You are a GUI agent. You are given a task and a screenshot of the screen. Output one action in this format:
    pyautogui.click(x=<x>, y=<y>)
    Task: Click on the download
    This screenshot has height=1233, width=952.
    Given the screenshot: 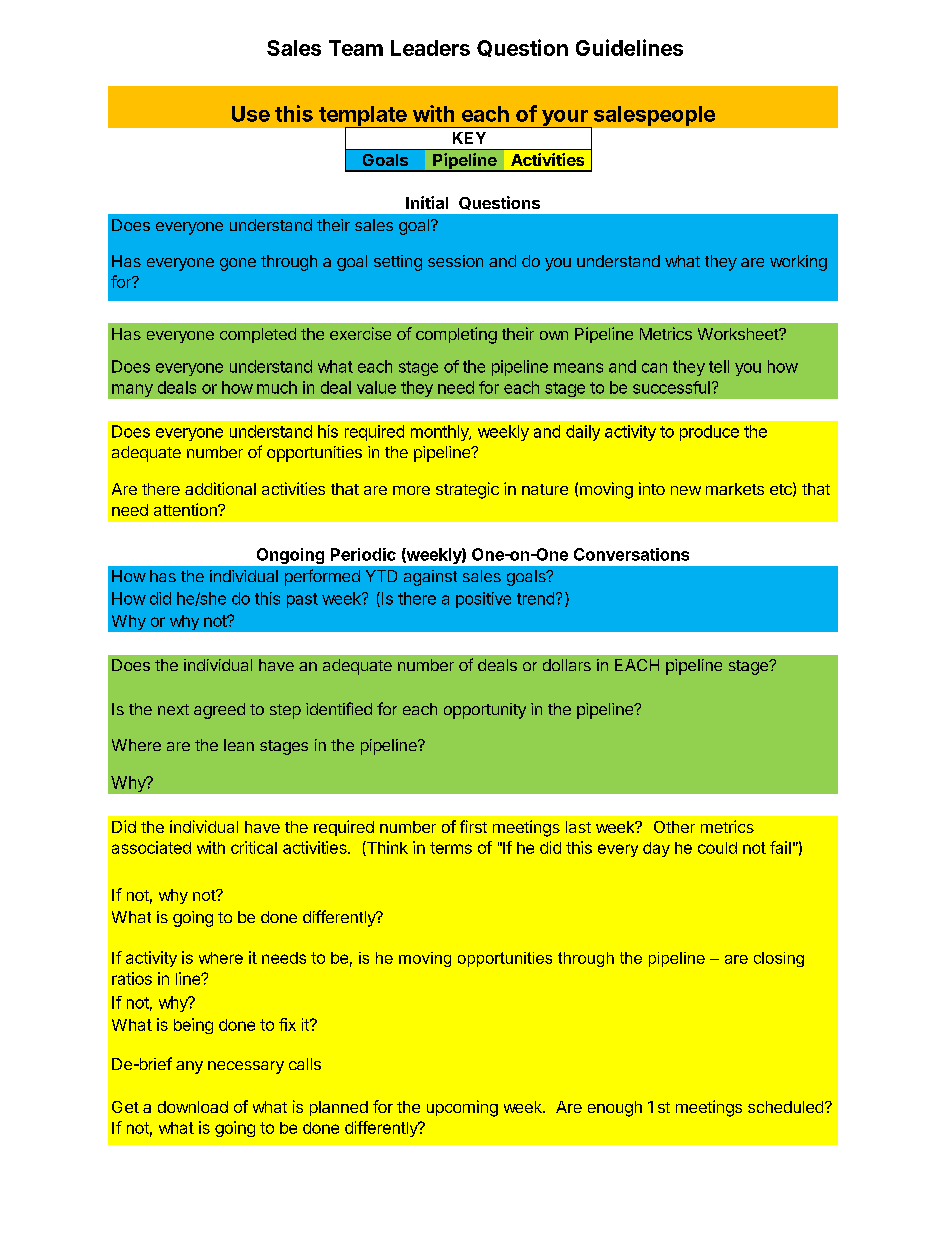 What is the action you would take?
    pyautogui.click(x=193, y=1107)
